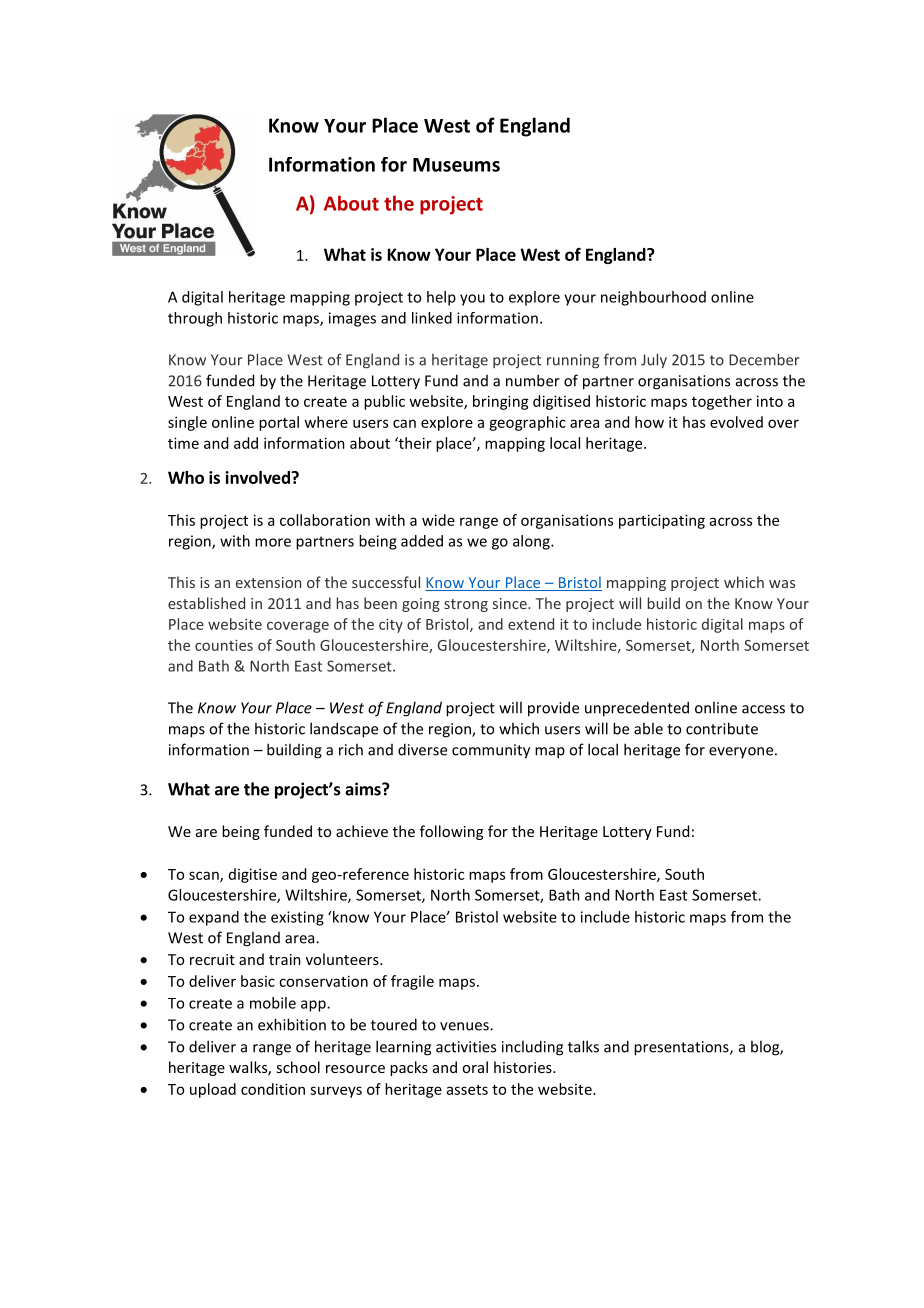 The width and height of the page is (924, 1308). What do you see at coordinates (456, 165) in the page?
I see `Museums` at bounding box center [456, 165].
